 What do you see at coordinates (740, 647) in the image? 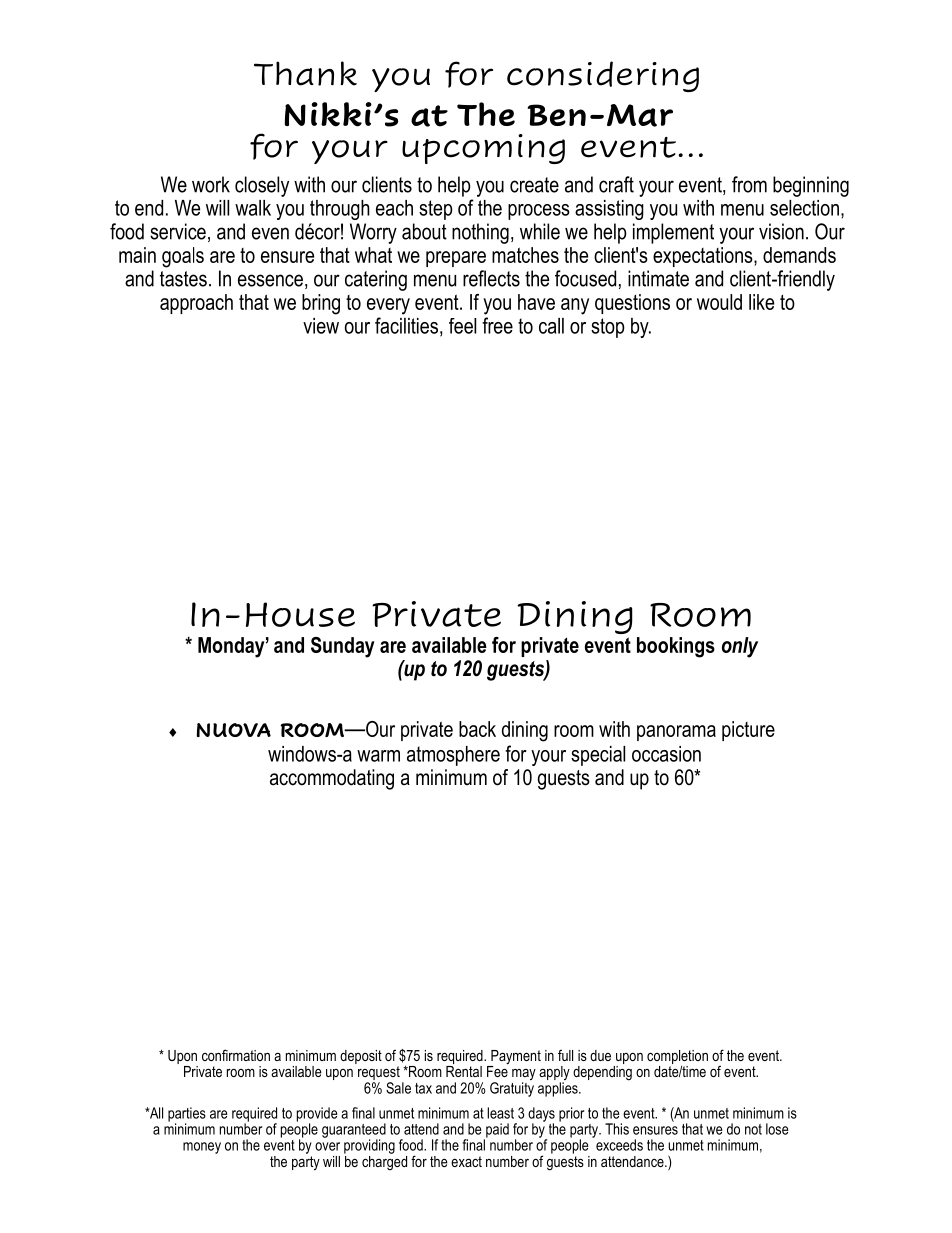
I see `only` at bounding box center [740, 647].
